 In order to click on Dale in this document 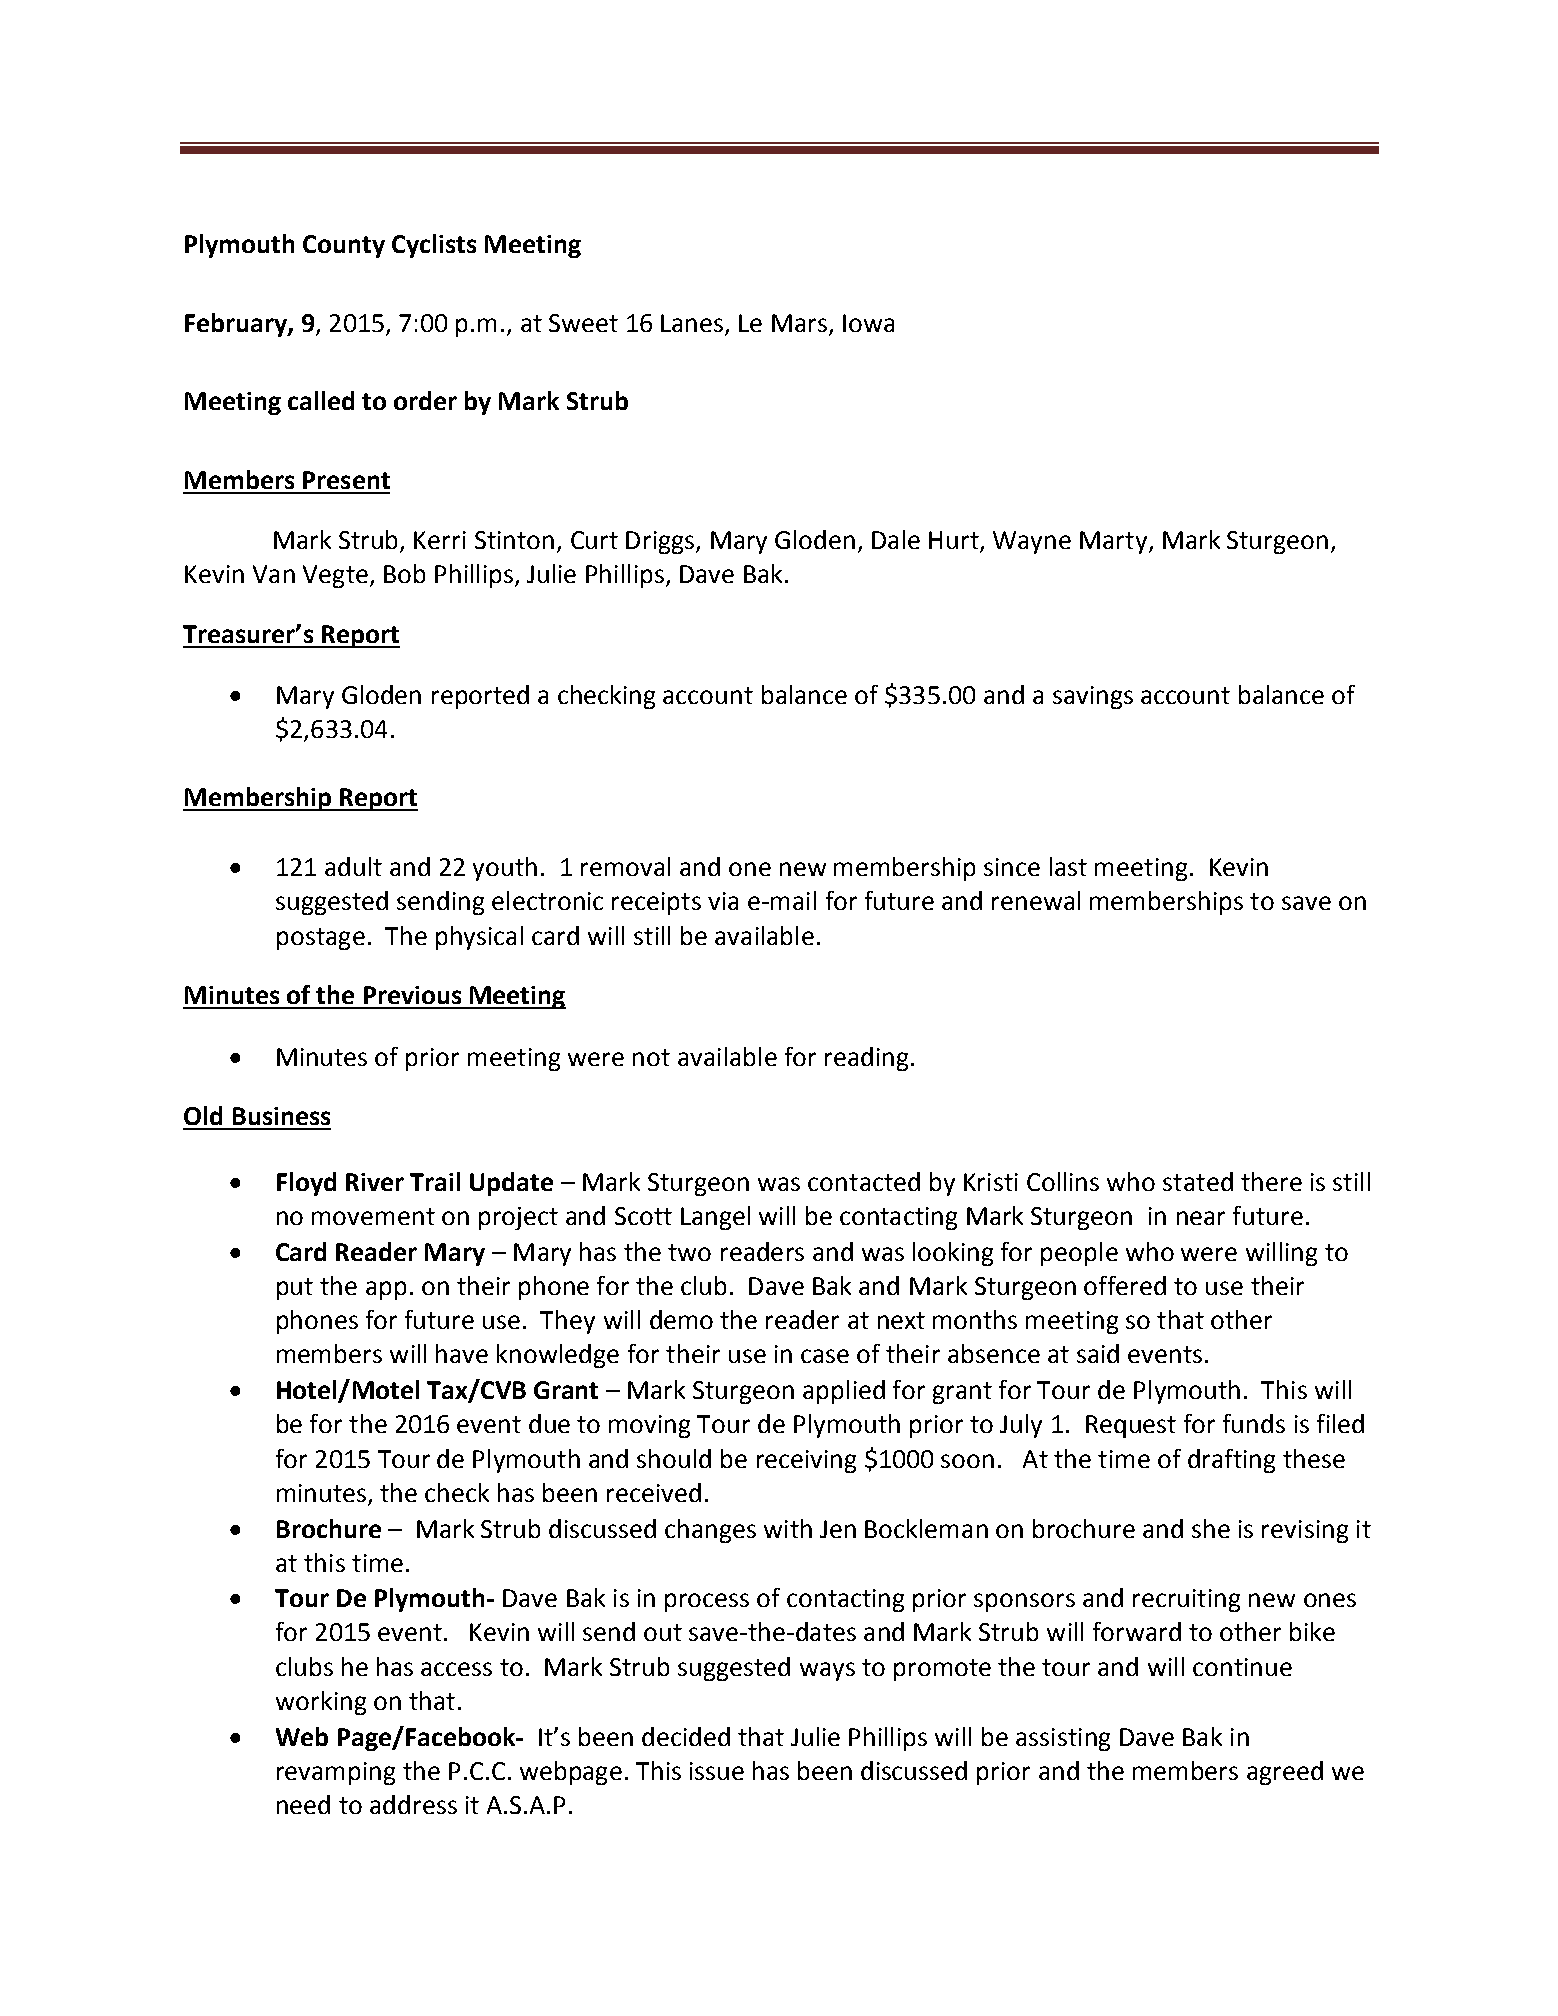, I will do `click(896, 539)`.
